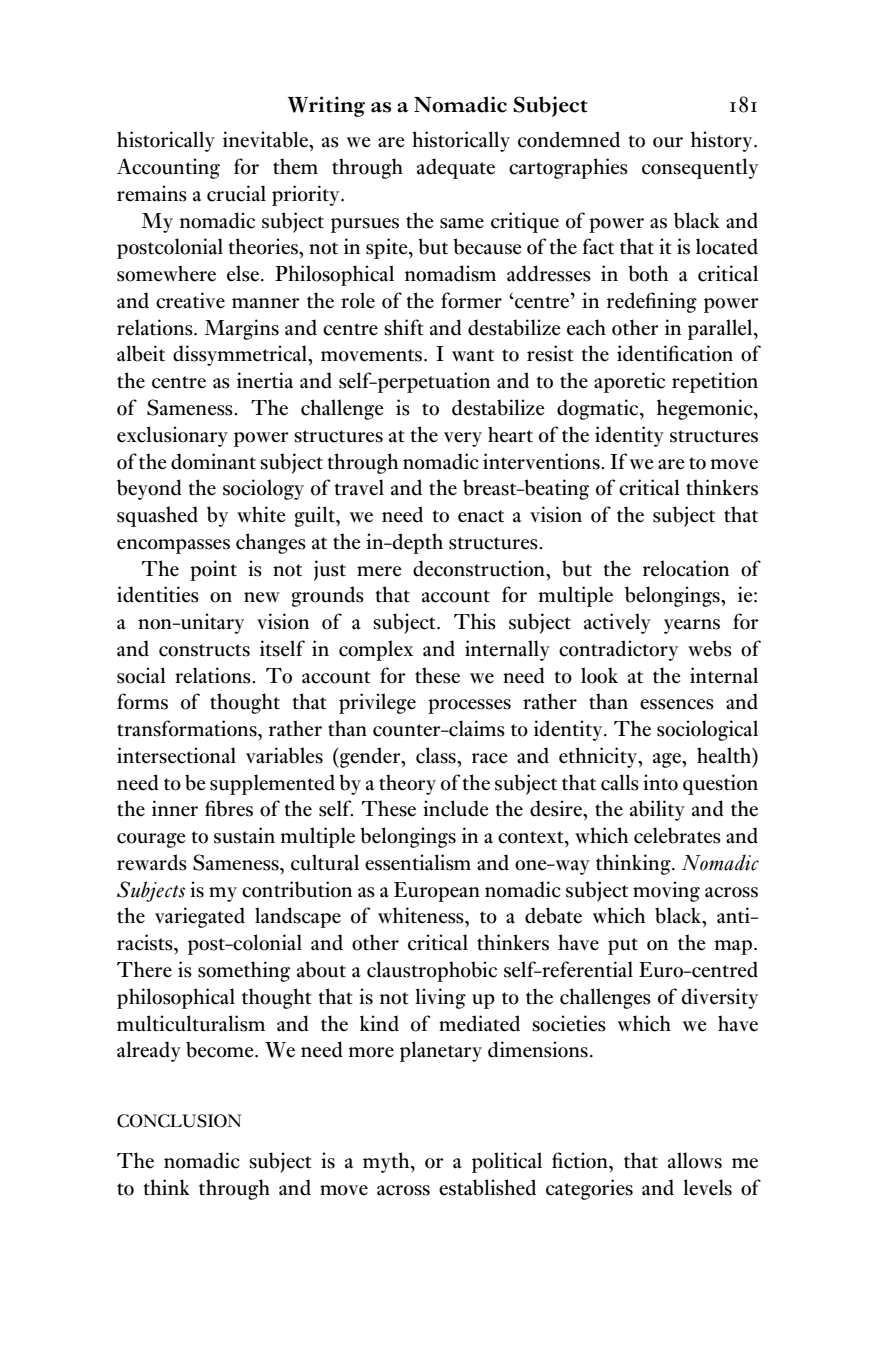 Image resolution: width=896 pixels, height=1370 pixels. What do you see at coordinates (700, 168) in the document?
I see `consequently` at bounding box center [700, 168].
